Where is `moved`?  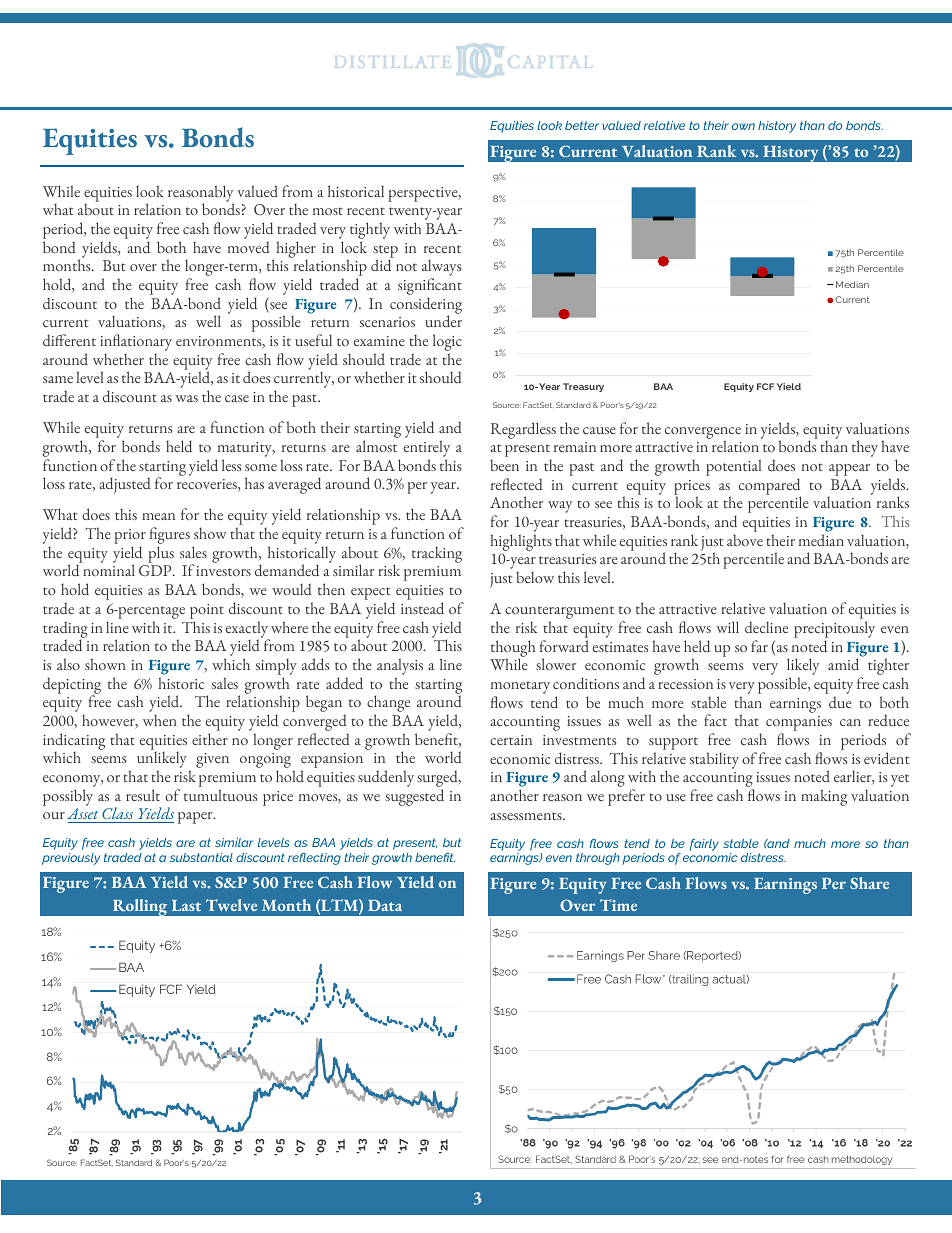 moved is located at coordinates (249, 247).
